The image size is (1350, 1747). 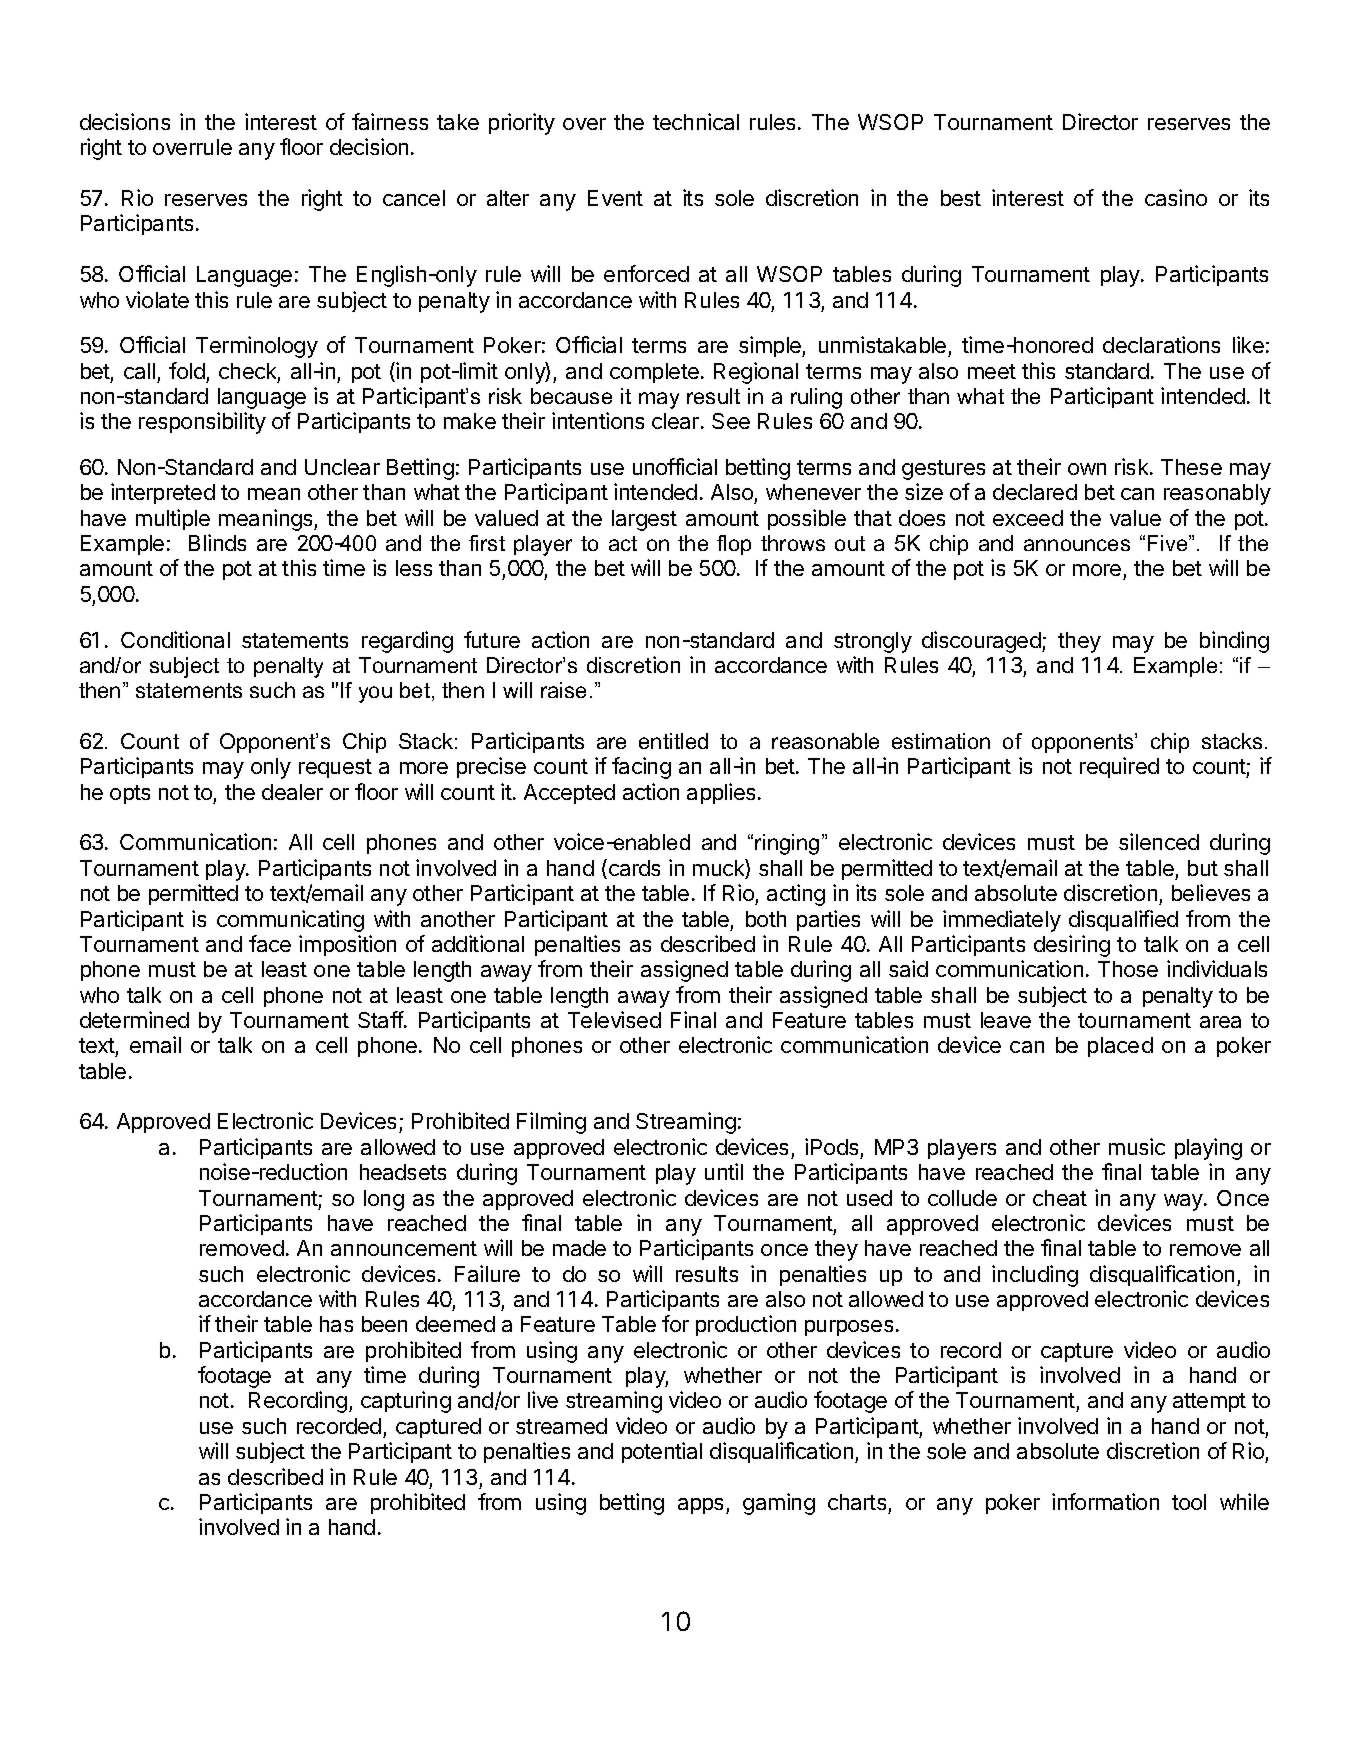 I want to click on responsibility, so click(x=202, y=423).
